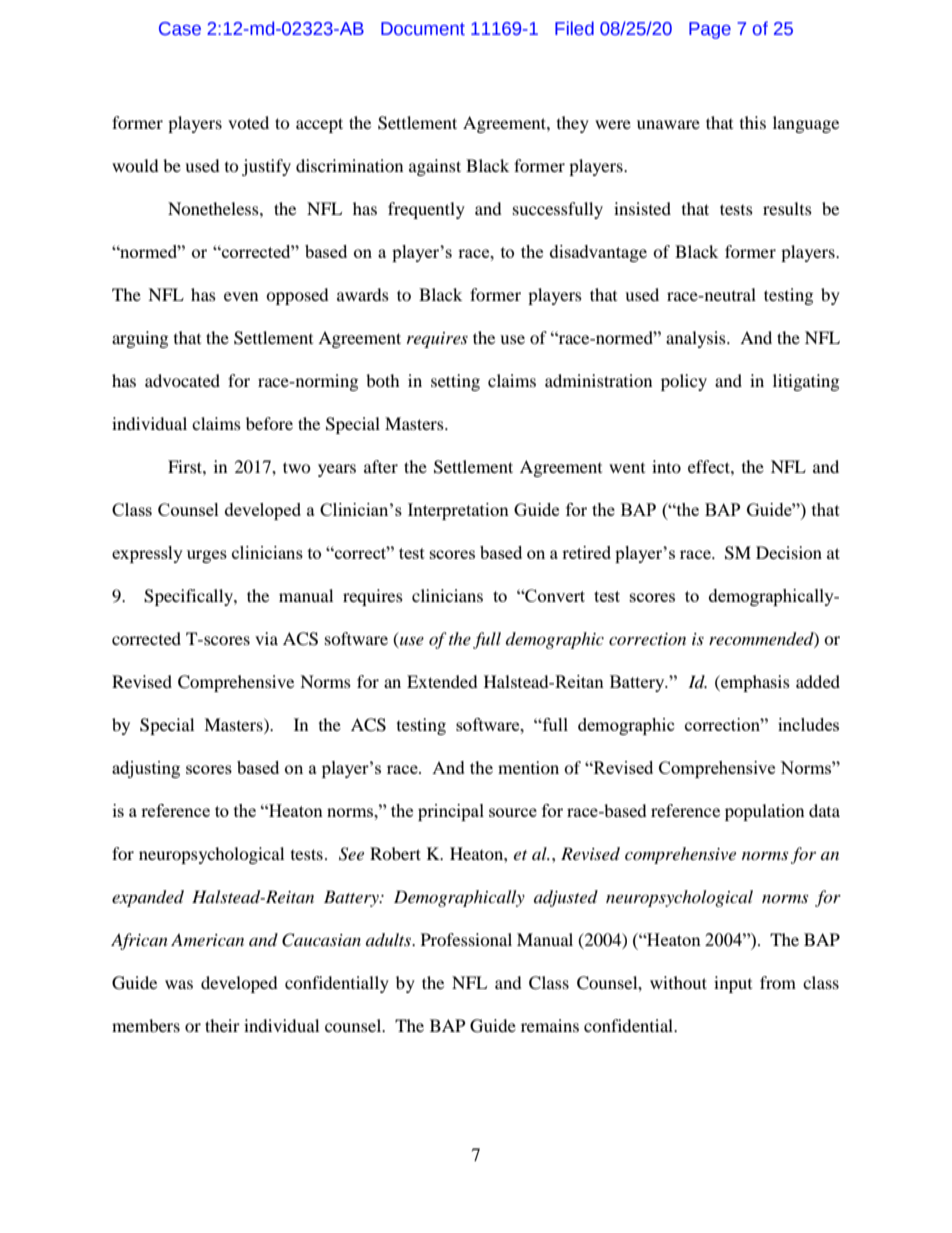 The width and height of the screenshot is (952, 1233). What do you see at coordinates (466, 939) in the screenshot?
I see `Professional` at bounding box center [466, 939].
